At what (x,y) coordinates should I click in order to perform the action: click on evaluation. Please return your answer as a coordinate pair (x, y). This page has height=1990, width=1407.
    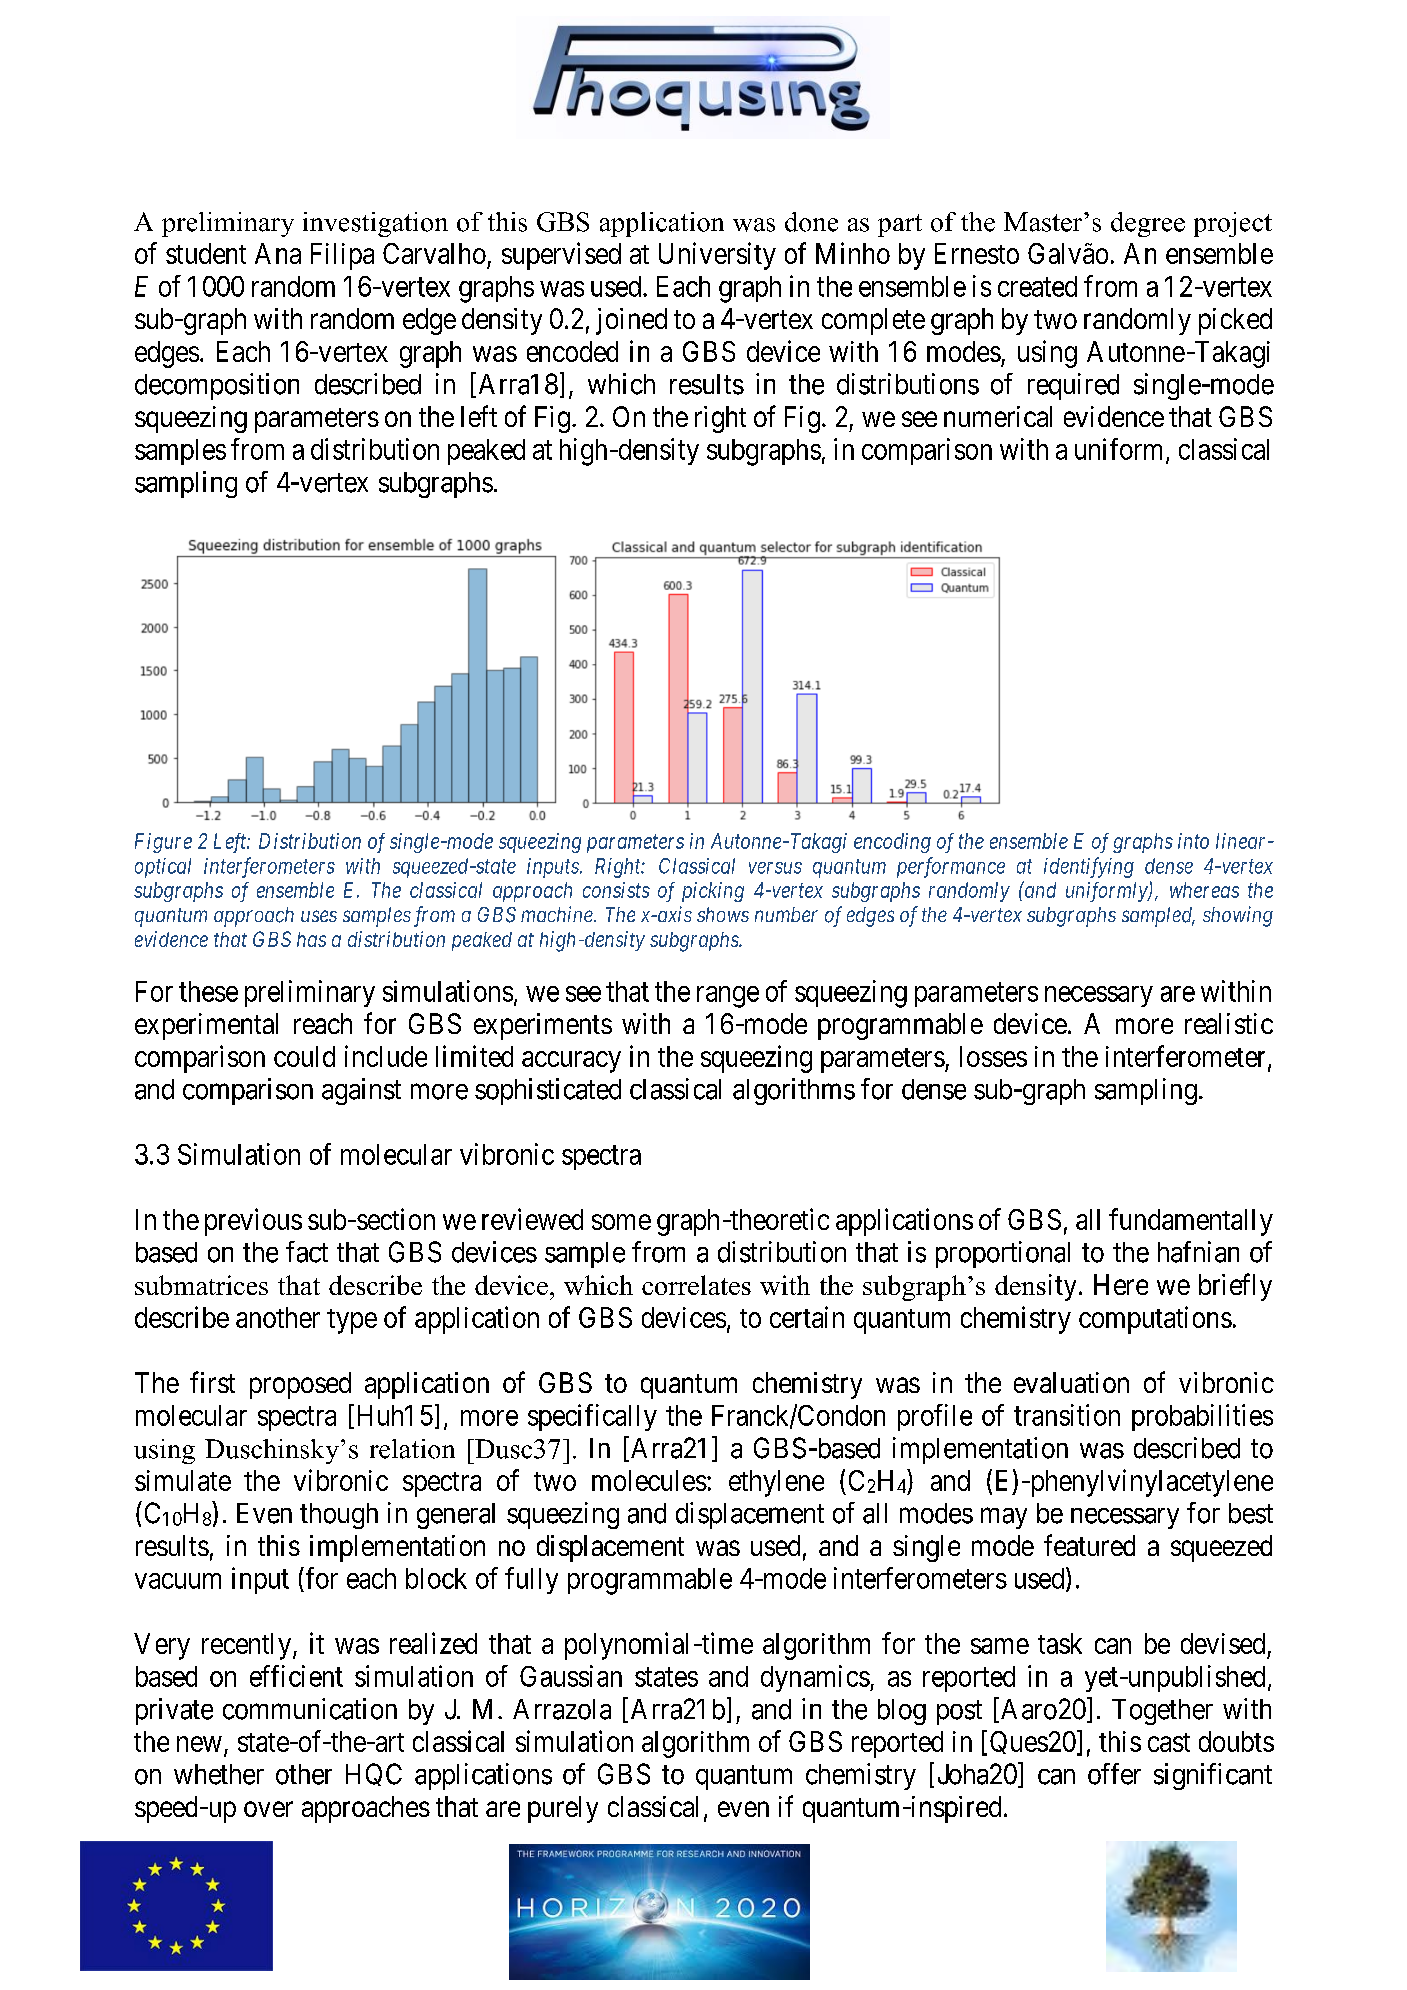
    Looking at the image, I should click on (1071, 1382).
